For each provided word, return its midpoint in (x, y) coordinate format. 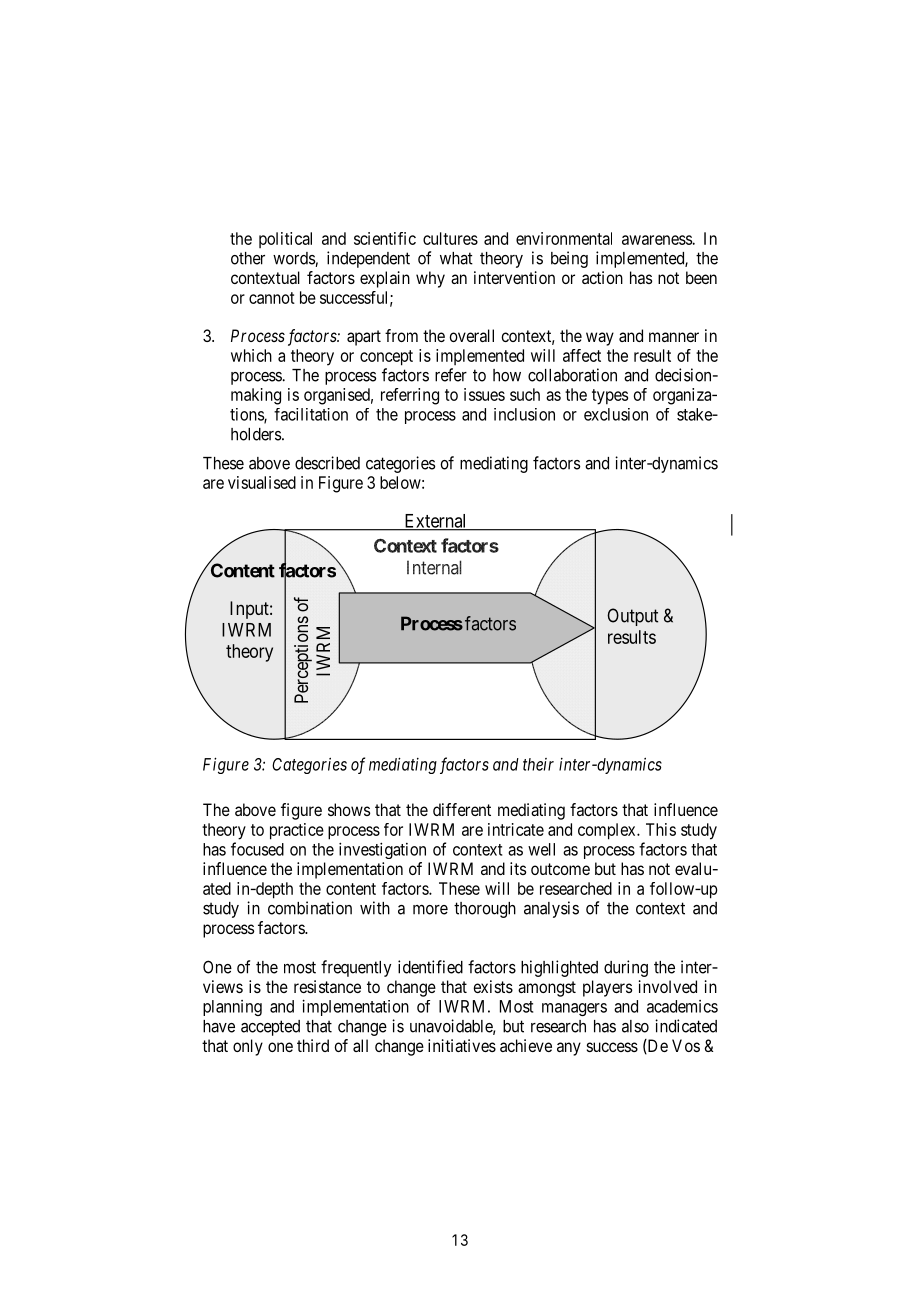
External (436, 522)
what (456, 258)
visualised (262, 482)
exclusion (616, 414)
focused (257, 849)
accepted (270, 1028)
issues (484, 394)
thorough (485, 910)
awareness (657, 240)
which (251, 355)
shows (349, 809)
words (294, 259)
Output (632, 617)
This (661, 829)
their (538, 764)
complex (608, 831)
